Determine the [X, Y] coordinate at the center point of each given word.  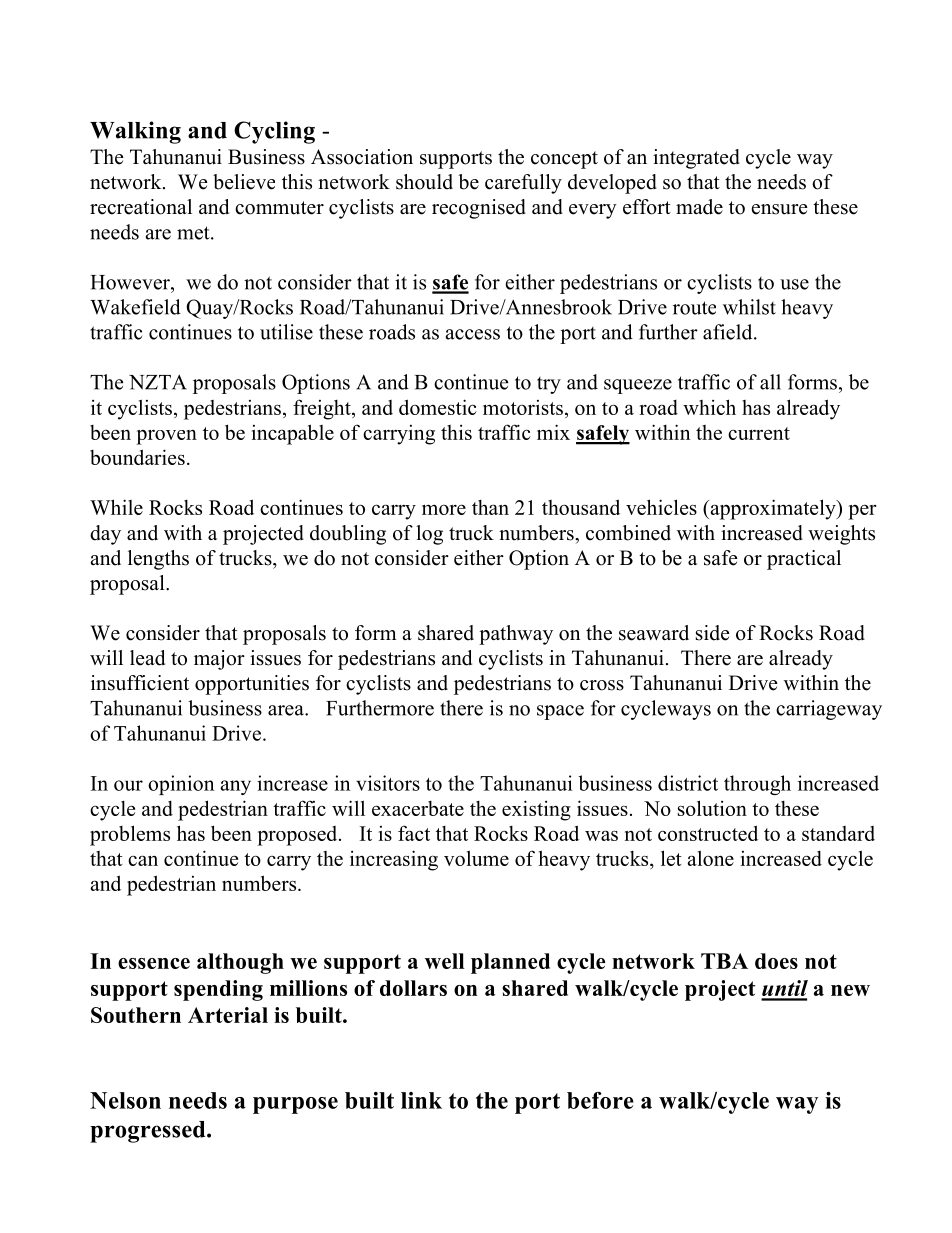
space [560, 712]
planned [510, 963]
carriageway [829, 710]
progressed [149, 1132]
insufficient [140, 683]
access [473, 334]
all [770, 382]
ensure [780, 209]
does [776, 961]
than [490, 507]
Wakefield [135, 307]
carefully [523, 184]
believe [244, 182]
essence [154, 963]
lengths [158, 560]
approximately [773, 509]
